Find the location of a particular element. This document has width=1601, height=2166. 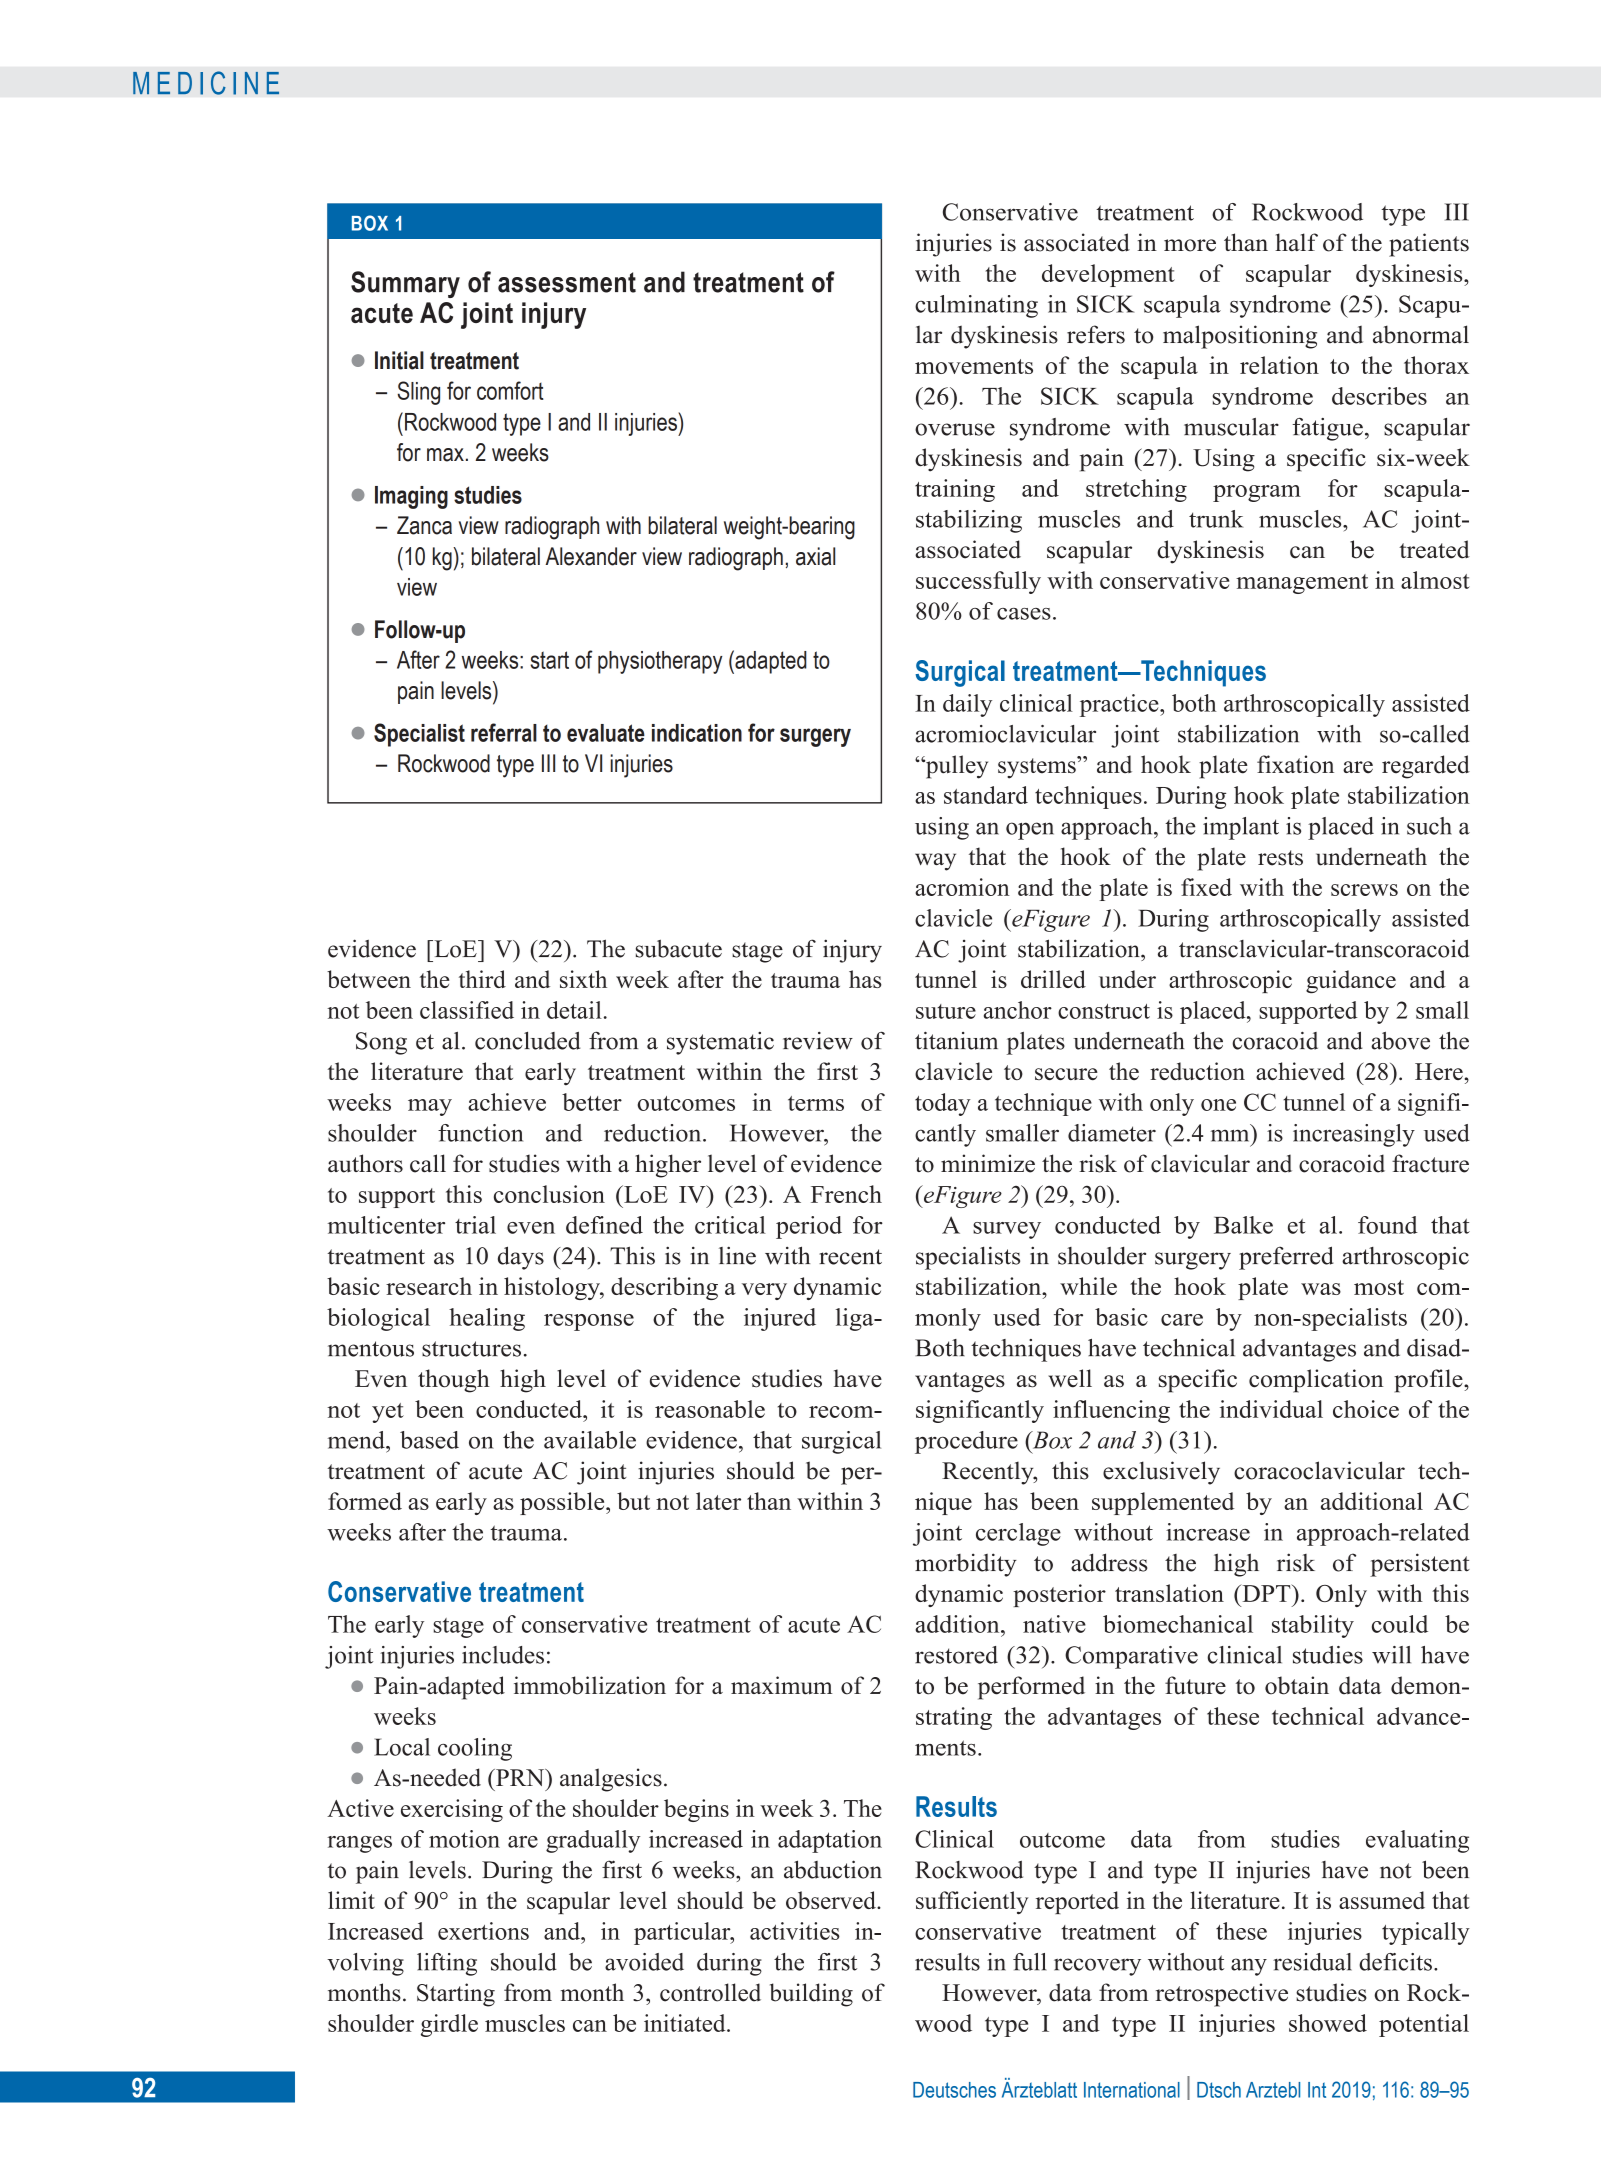

culminating is located at coordinates (976, 306).
